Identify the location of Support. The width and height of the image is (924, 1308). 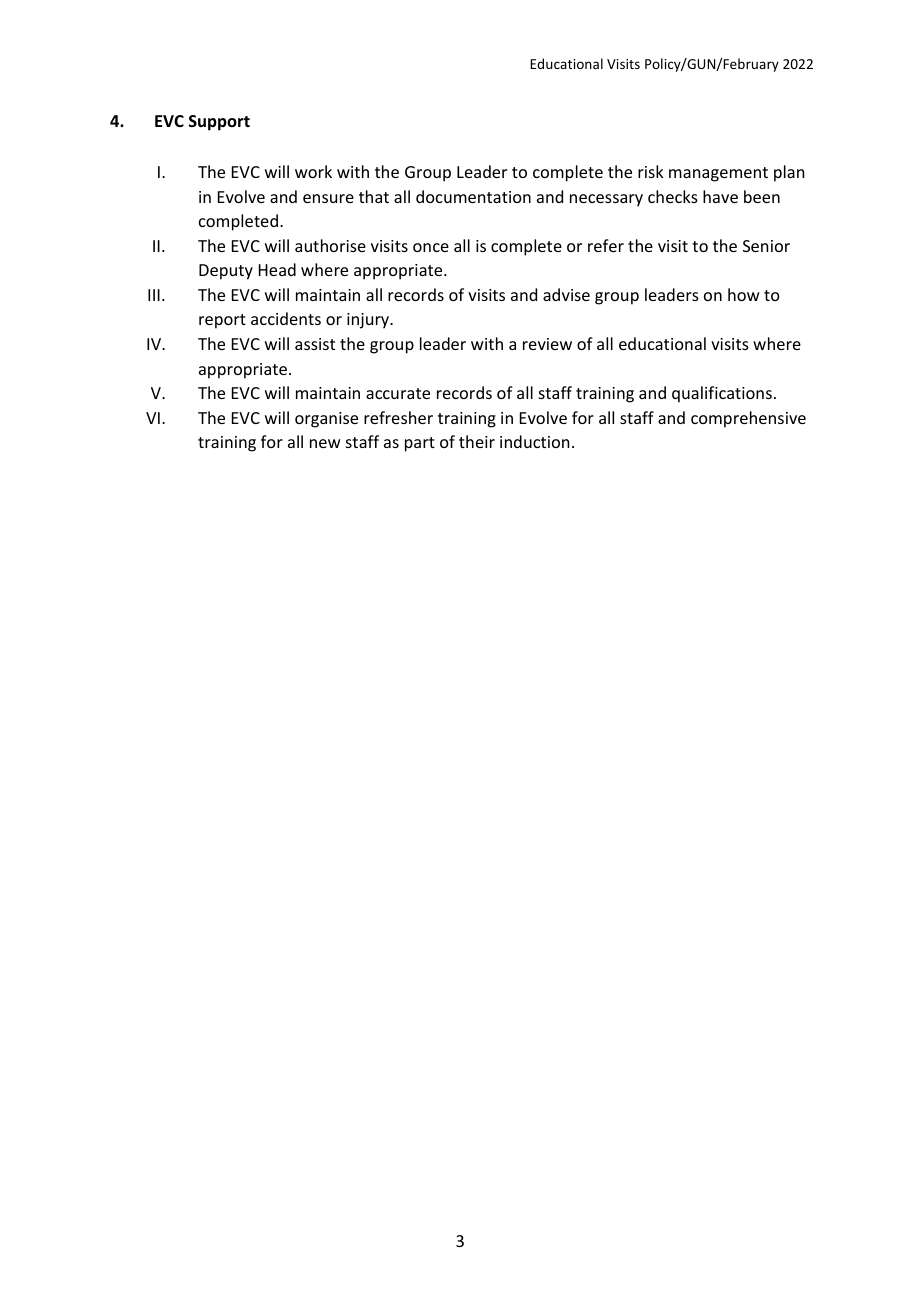
(219, 123).
